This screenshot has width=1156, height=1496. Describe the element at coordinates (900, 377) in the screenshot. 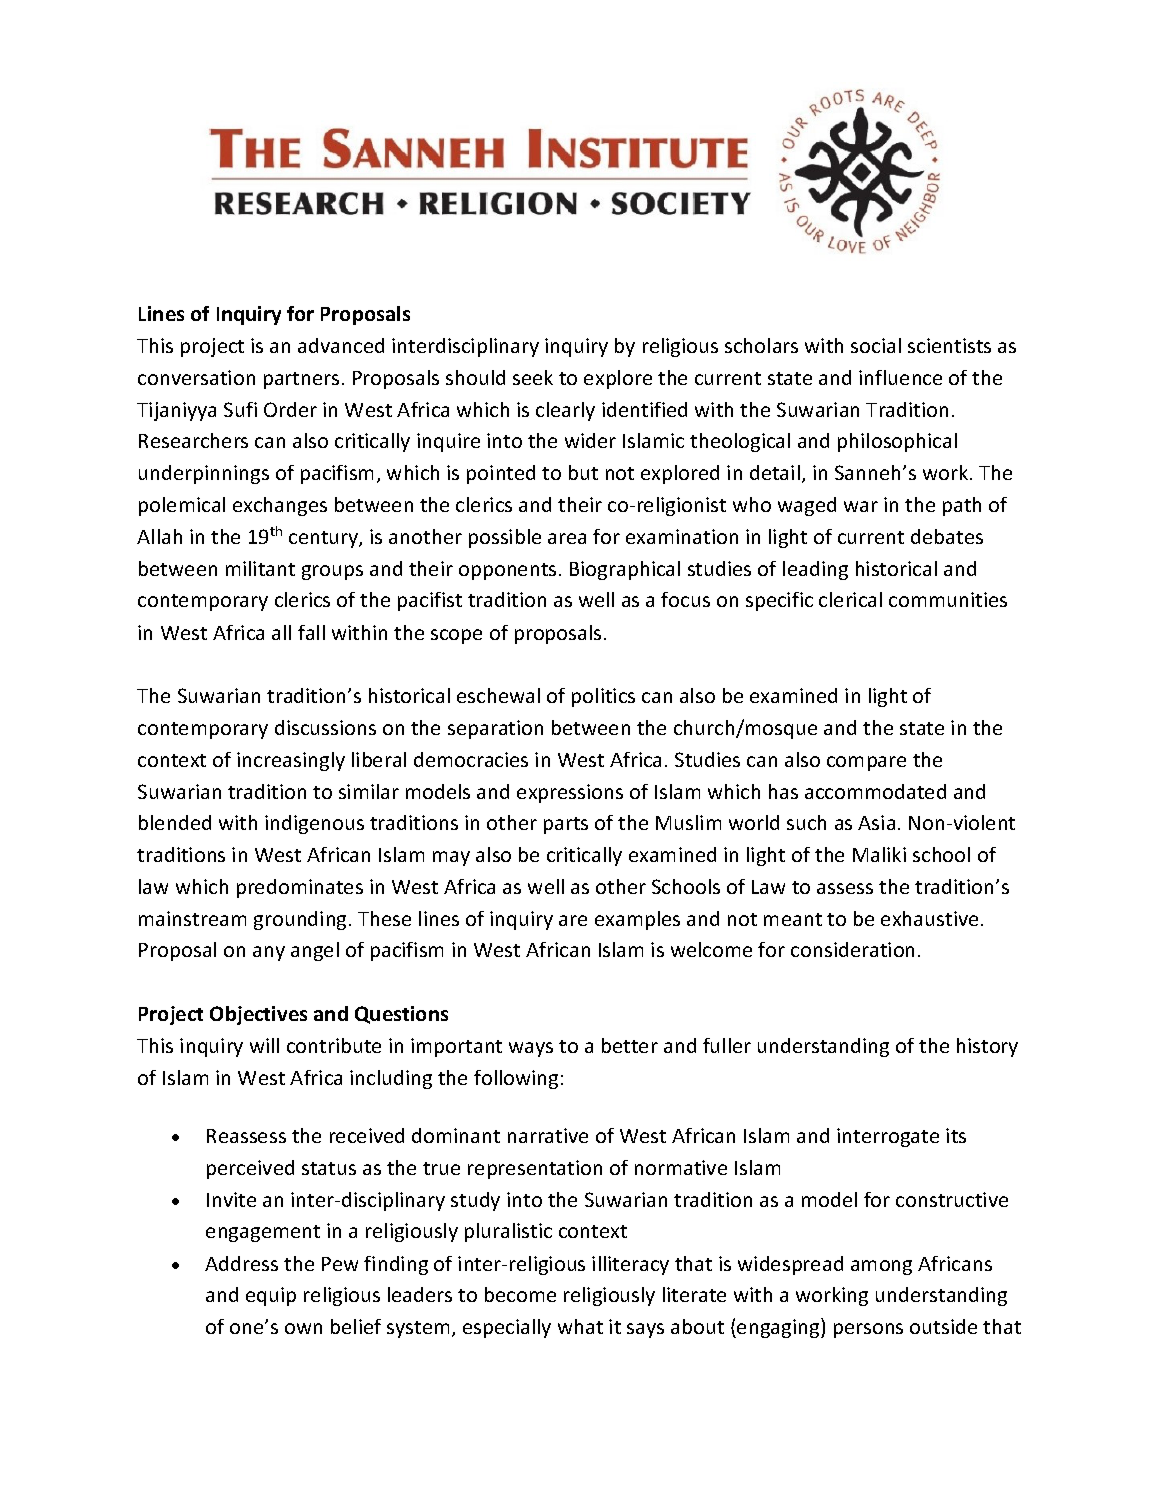

I see `influence` at that location.
